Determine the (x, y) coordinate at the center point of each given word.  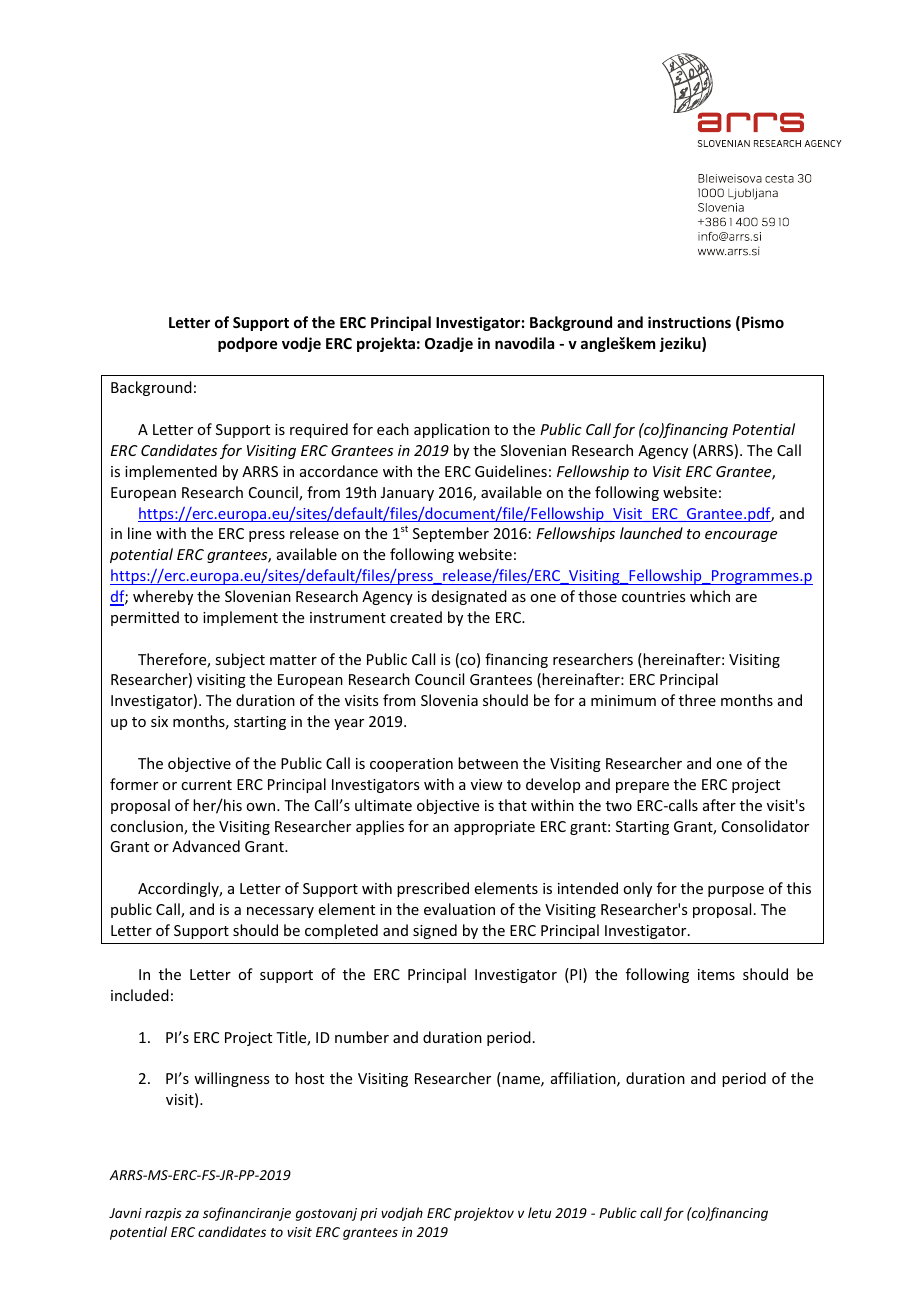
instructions (689, 322)
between (488, 763)
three (697, 700)
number (362, 1037)
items (716, 974)
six (159, 721)
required (319, 430)
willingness (231, 1079)
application (452, 430)
